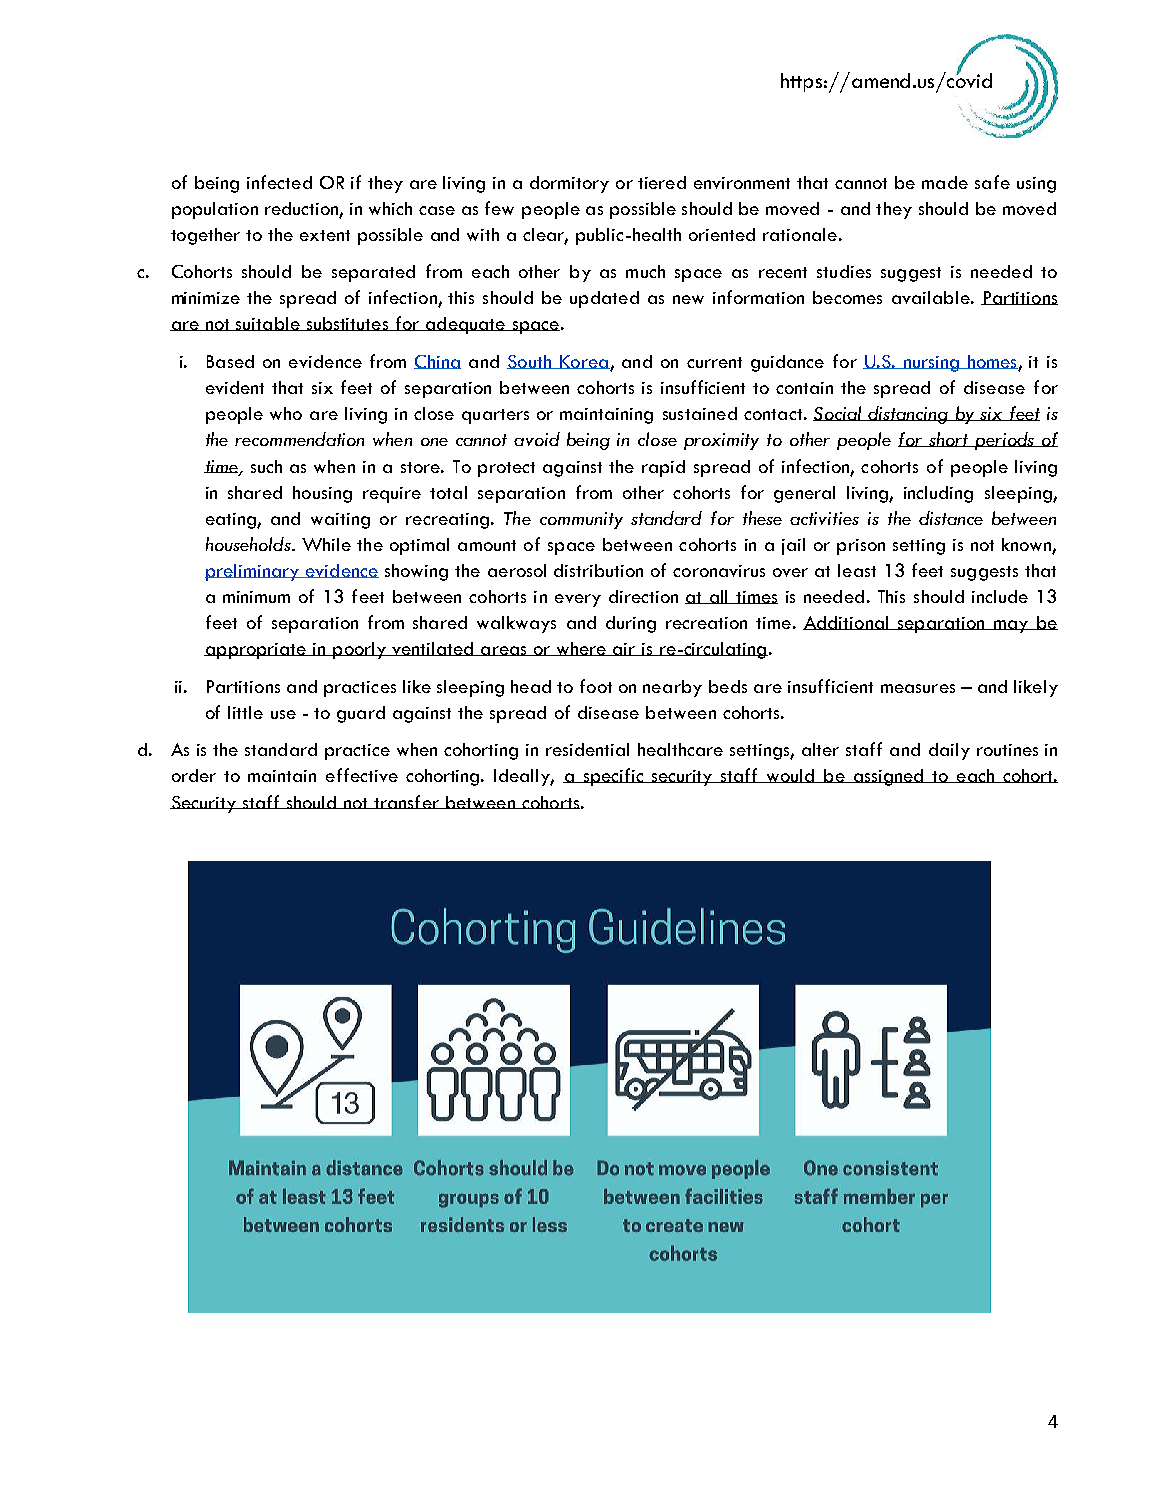 Image resolution: width=1160 pixels, height=1501 pixels. What do you see at coordinates (362, 775) in the document?
I see `effective` at bounding box center [362, 775].
